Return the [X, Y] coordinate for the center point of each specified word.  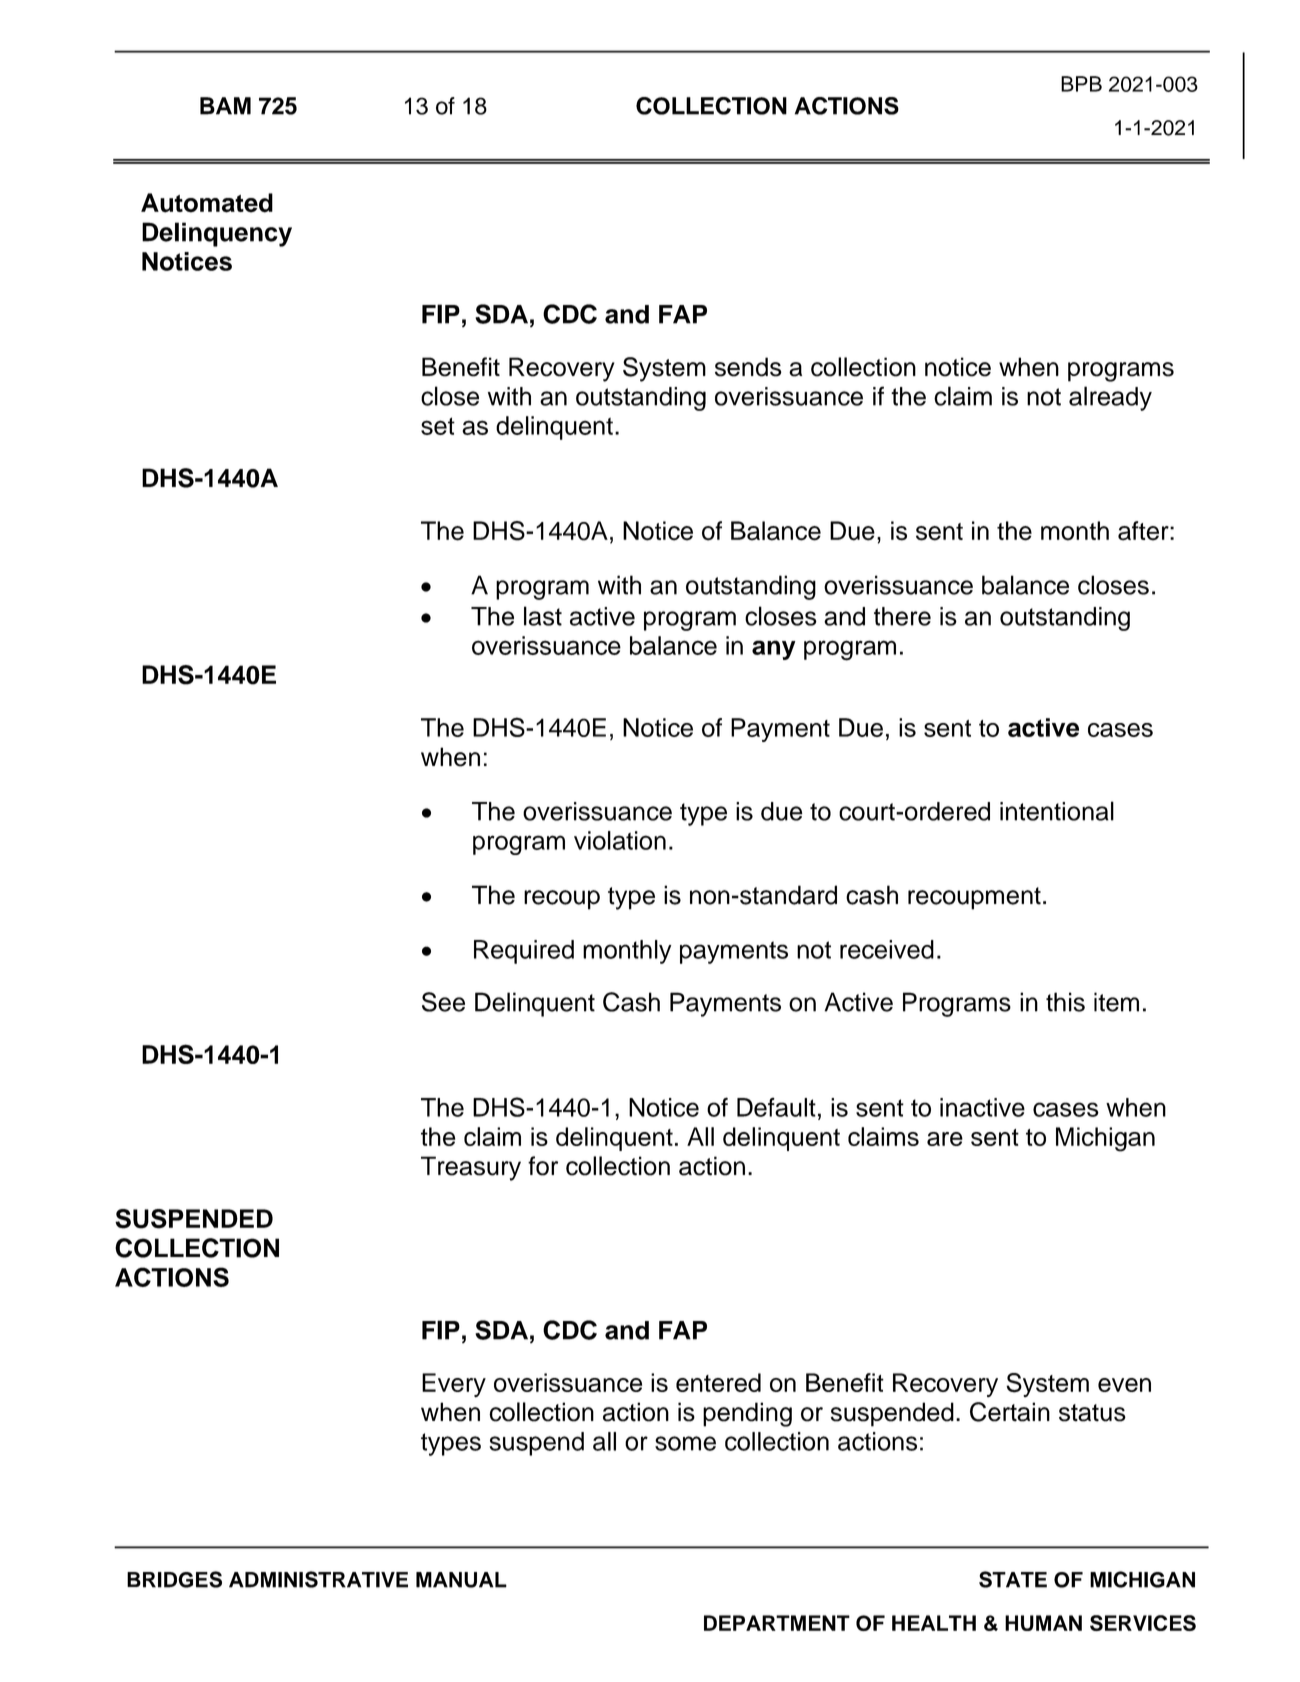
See [443, 1002]
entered [718, 1382]
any [774, 650]
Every [454, 1385]
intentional [1057, 811]
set [438, 426]
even [1124, 1385]
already [1110, 398]
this [1065, 1002]
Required [524, 952]
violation [620, 840]
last [543, 616]
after [1144, 531]
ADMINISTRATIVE [318, 1579]
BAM [225, 106]
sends [748, 367]
